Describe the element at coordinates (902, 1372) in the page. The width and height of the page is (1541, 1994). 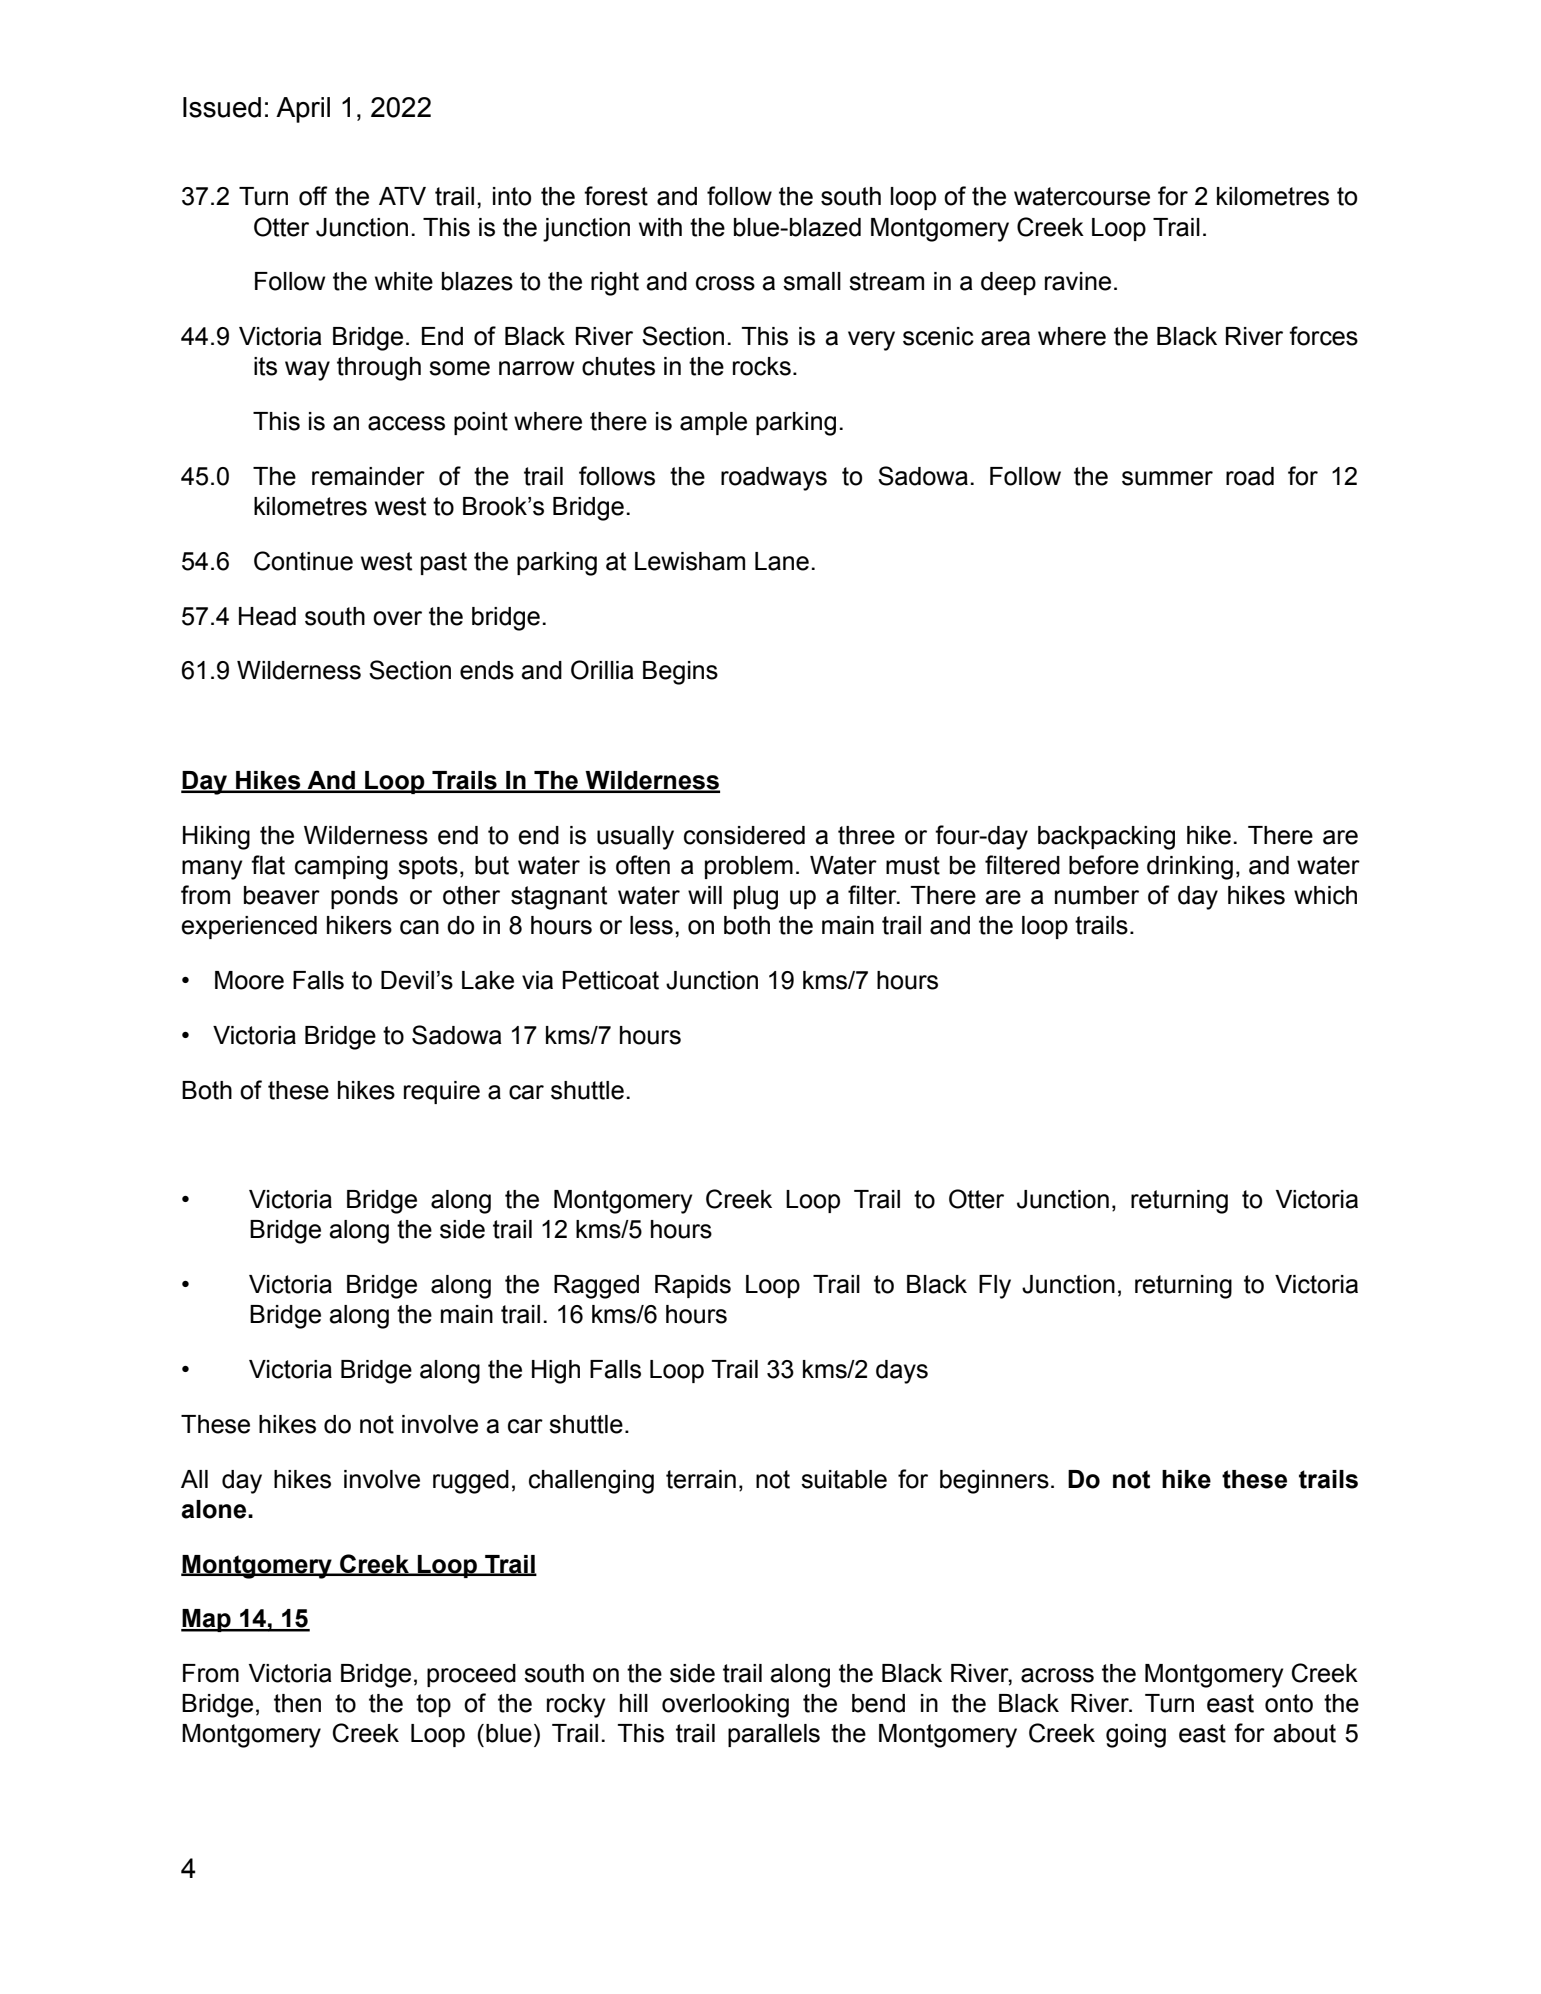
I see `days` at that location.
